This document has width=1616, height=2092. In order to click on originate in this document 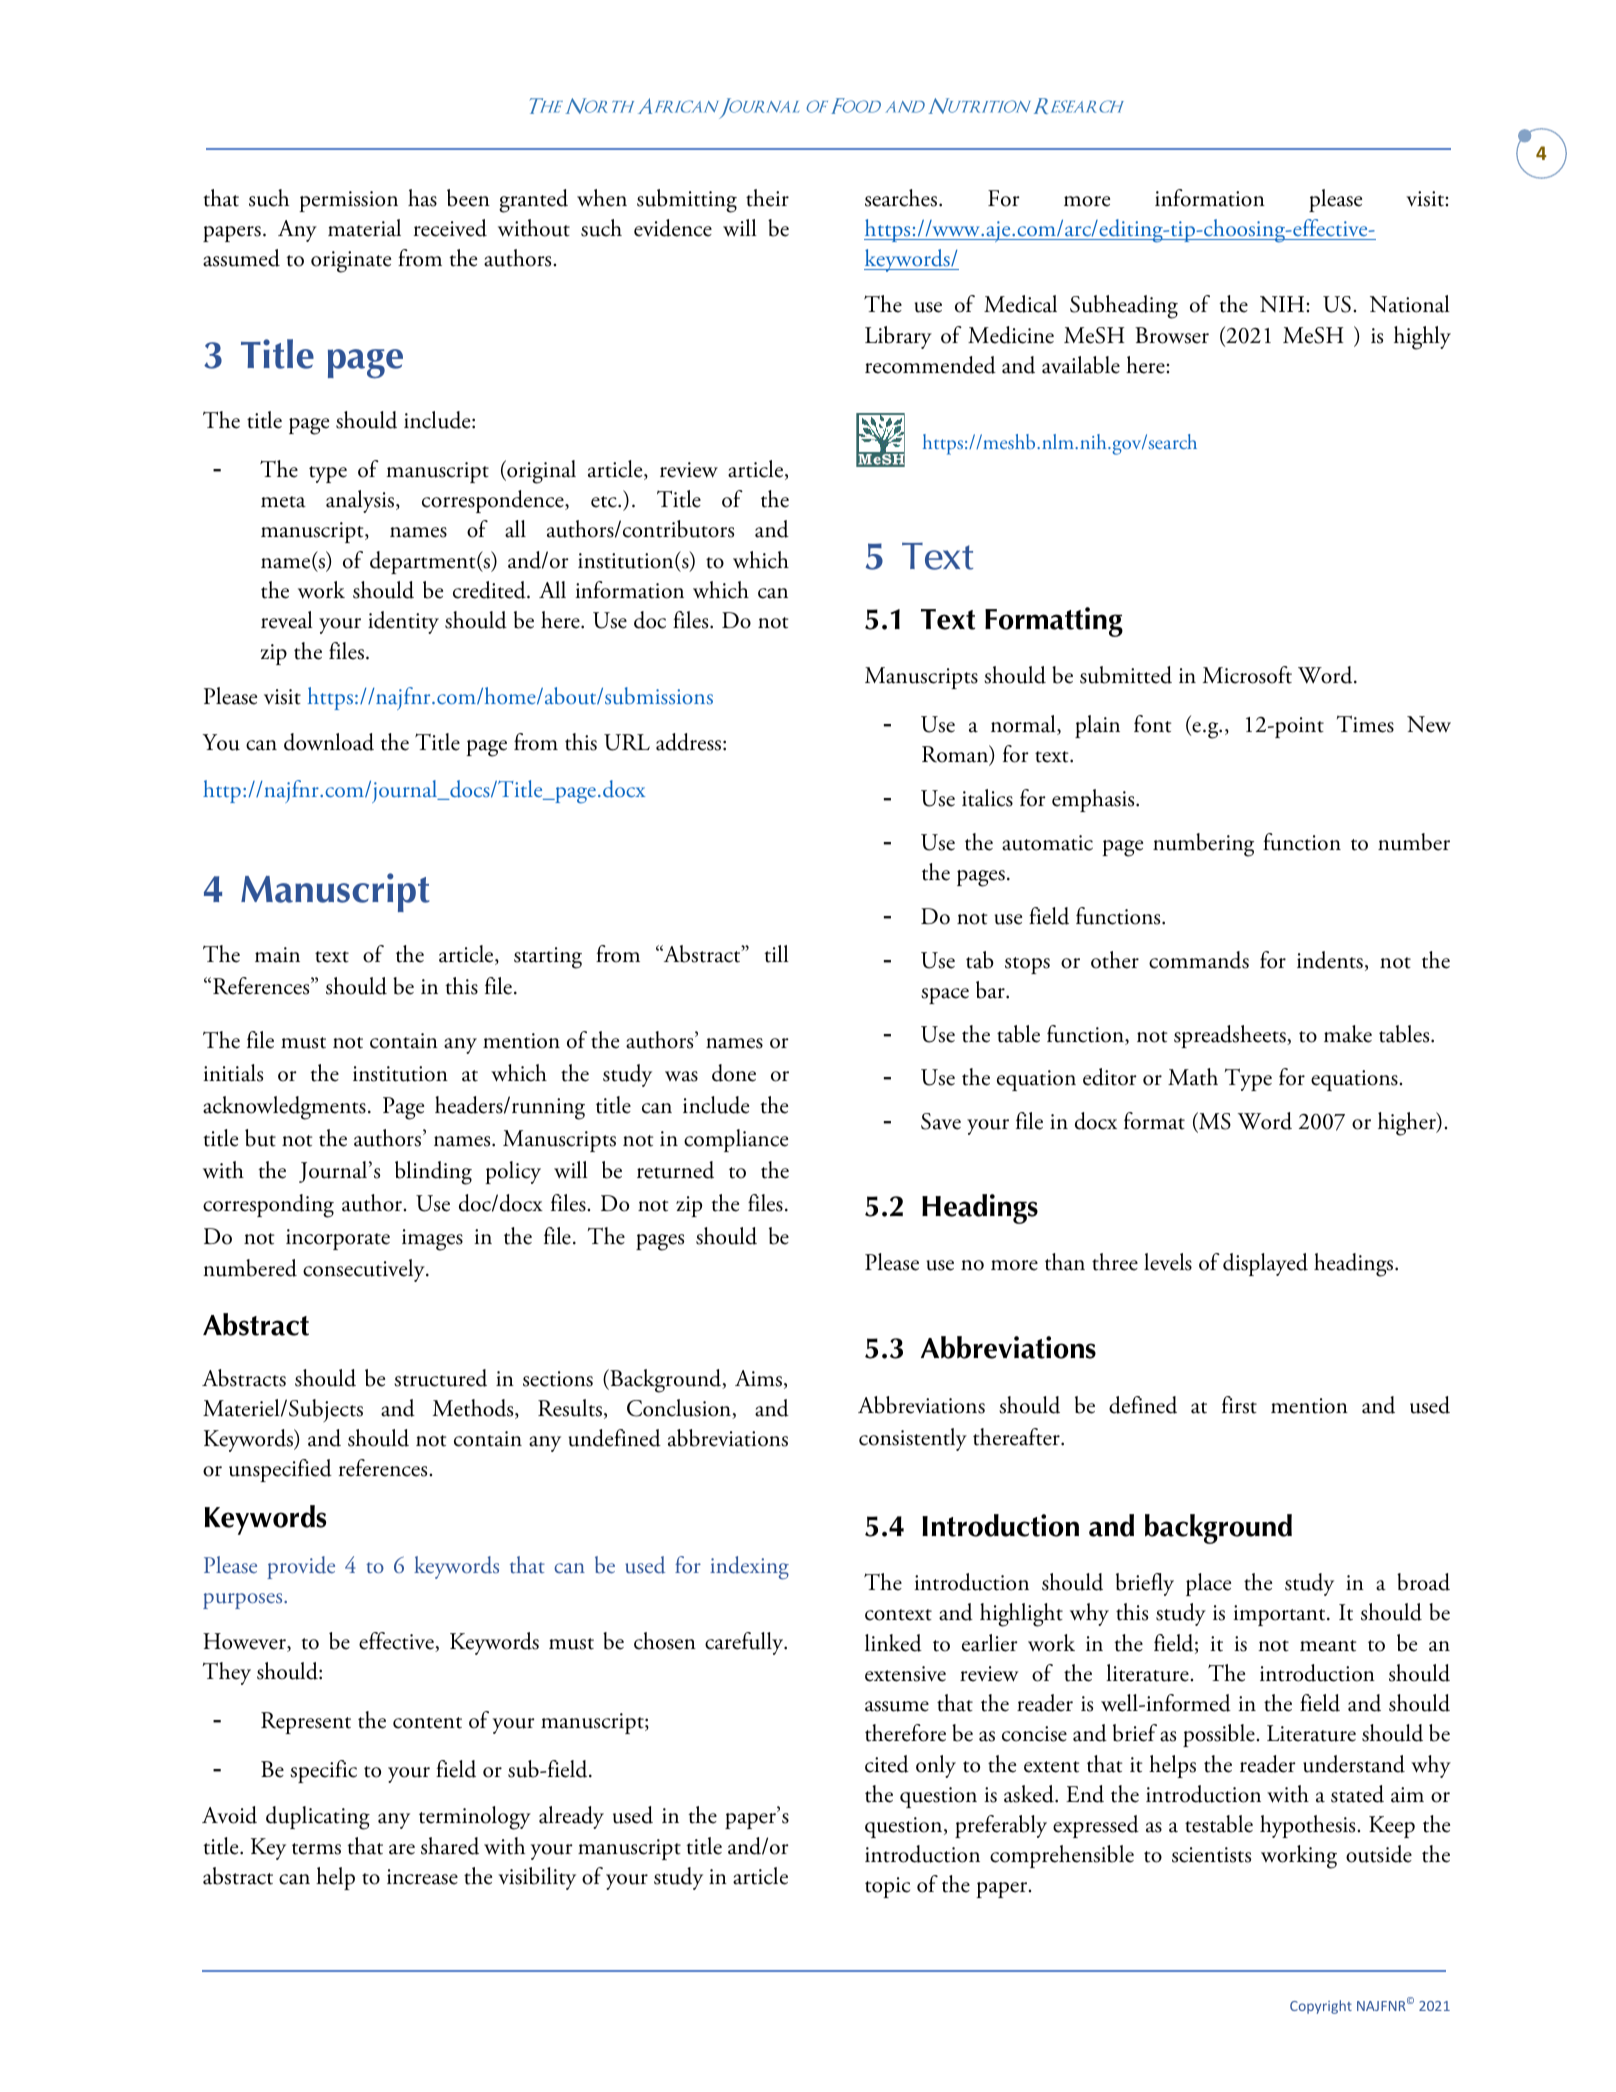, I will do `click(351, 262)`.
